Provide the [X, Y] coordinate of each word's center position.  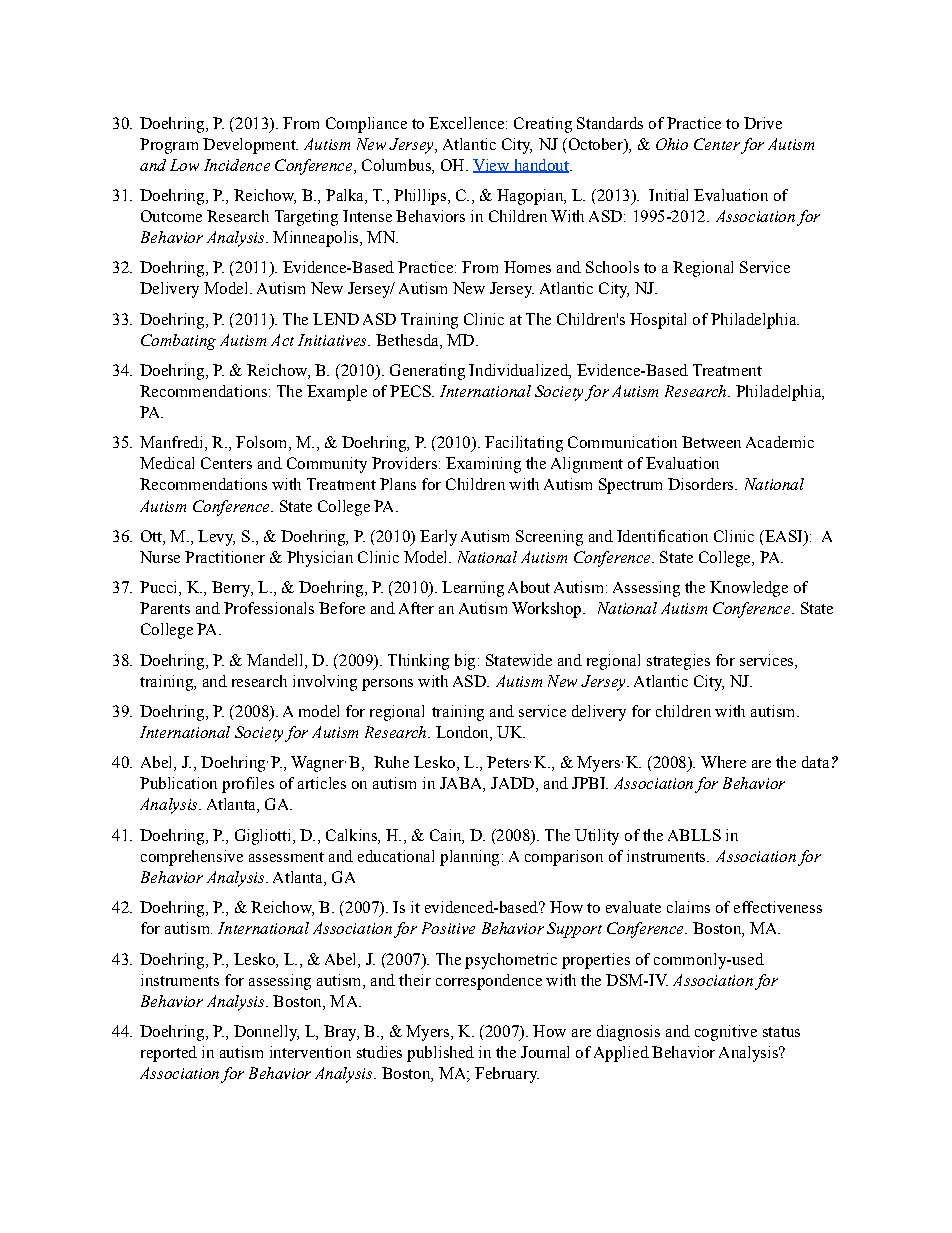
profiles [248, 785]
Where [723, 762]
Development [250, 146]
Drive [763, 123]
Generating [427, 372]
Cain [446, 835]
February [507, 1075]
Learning [473, 589]
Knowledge [749, 589]
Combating [178, 342]
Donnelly [266, 1033]
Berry [232, 589]
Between [711, 442]
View [492, 166]
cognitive [726, 1033]
